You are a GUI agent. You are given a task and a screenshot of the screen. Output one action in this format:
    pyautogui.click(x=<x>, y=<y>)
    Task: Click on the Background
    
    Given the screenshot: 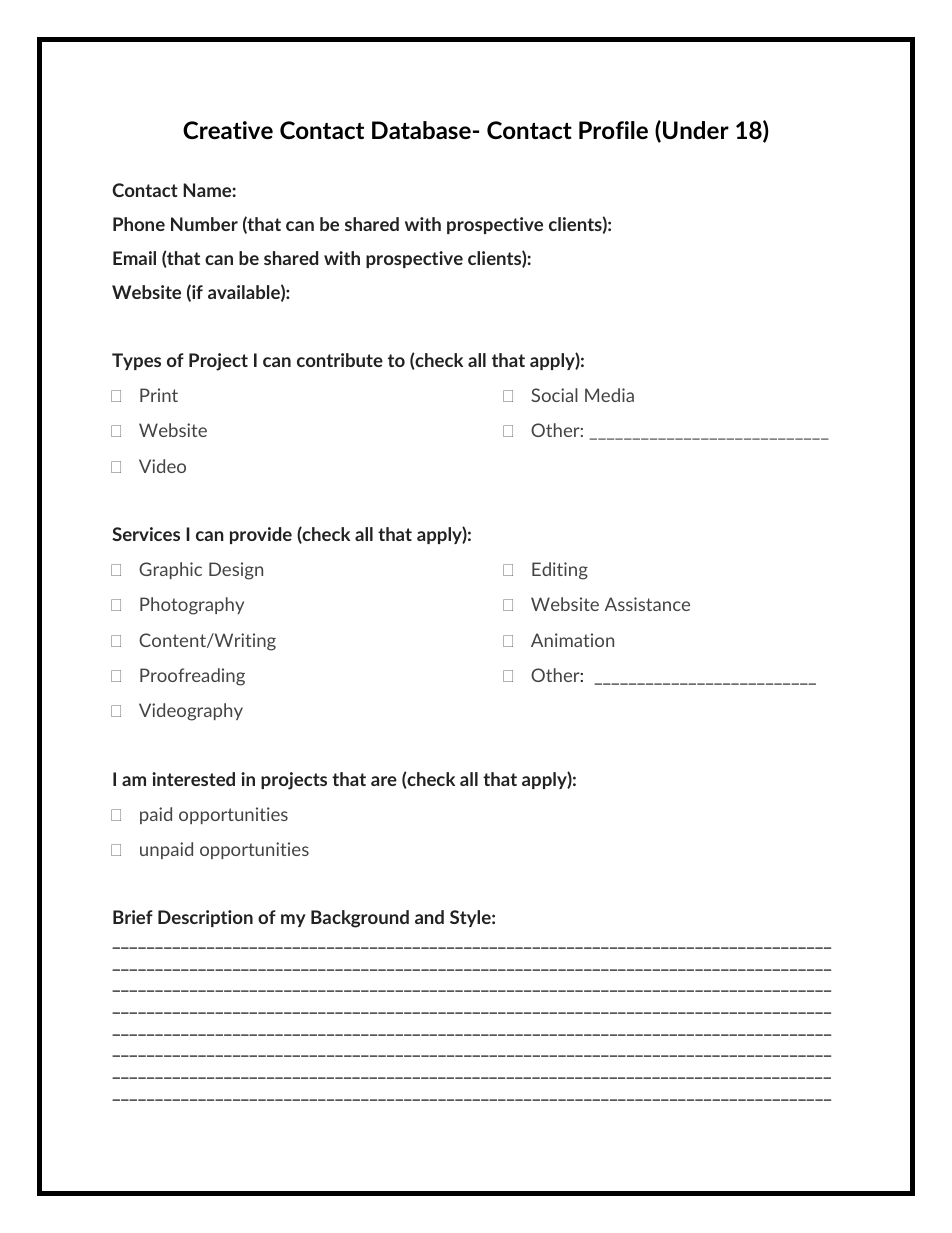 What is the action you would take?
    pyautogui.click(x=360, y=919)
